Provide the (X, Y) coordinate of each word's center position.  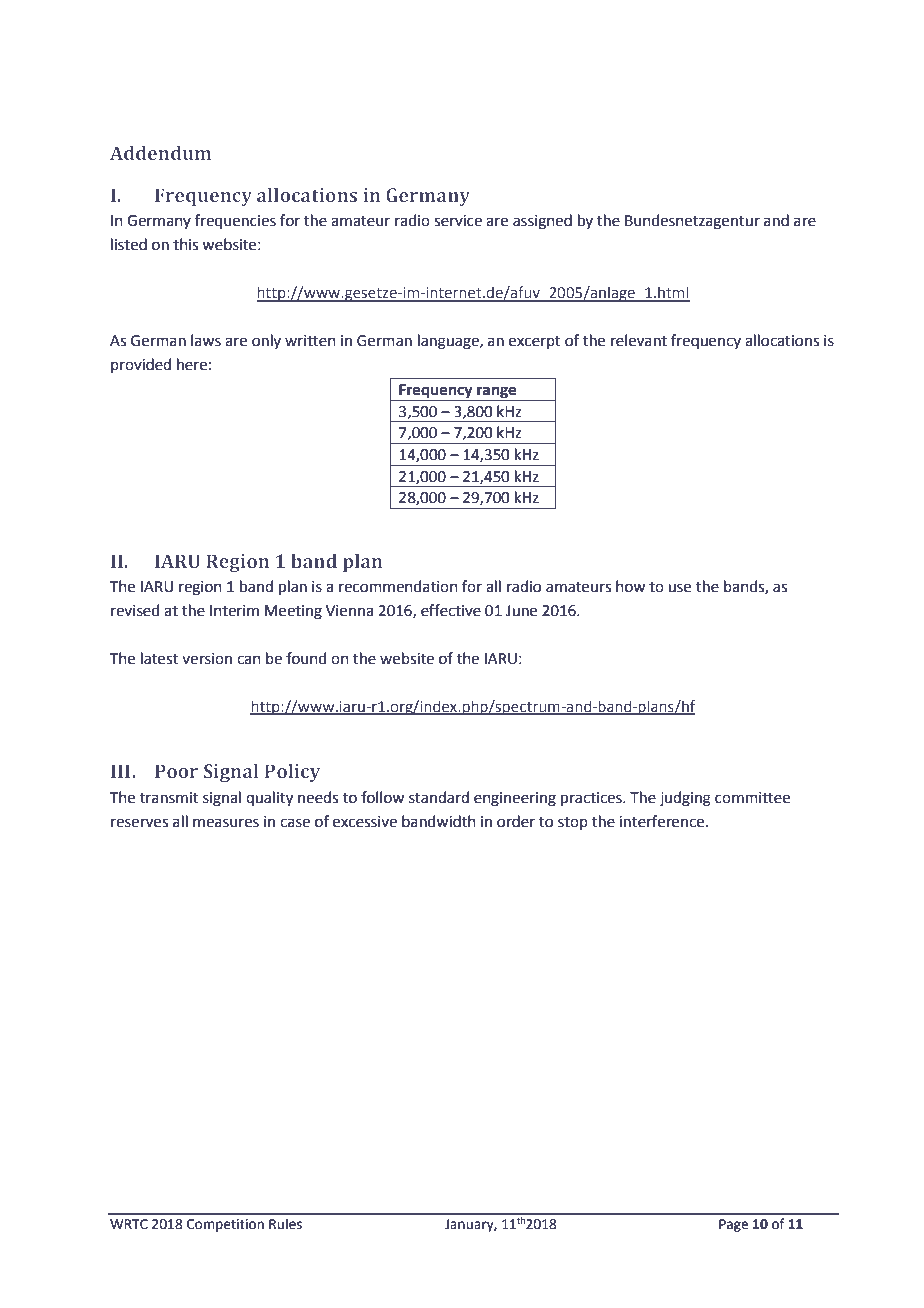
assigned (542, 222)
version (207, 659)
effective (451, 610)
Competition (225, 1225)
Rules (285, 1224)
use (679, 588)
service (458, 221)
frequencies (235, 221)
